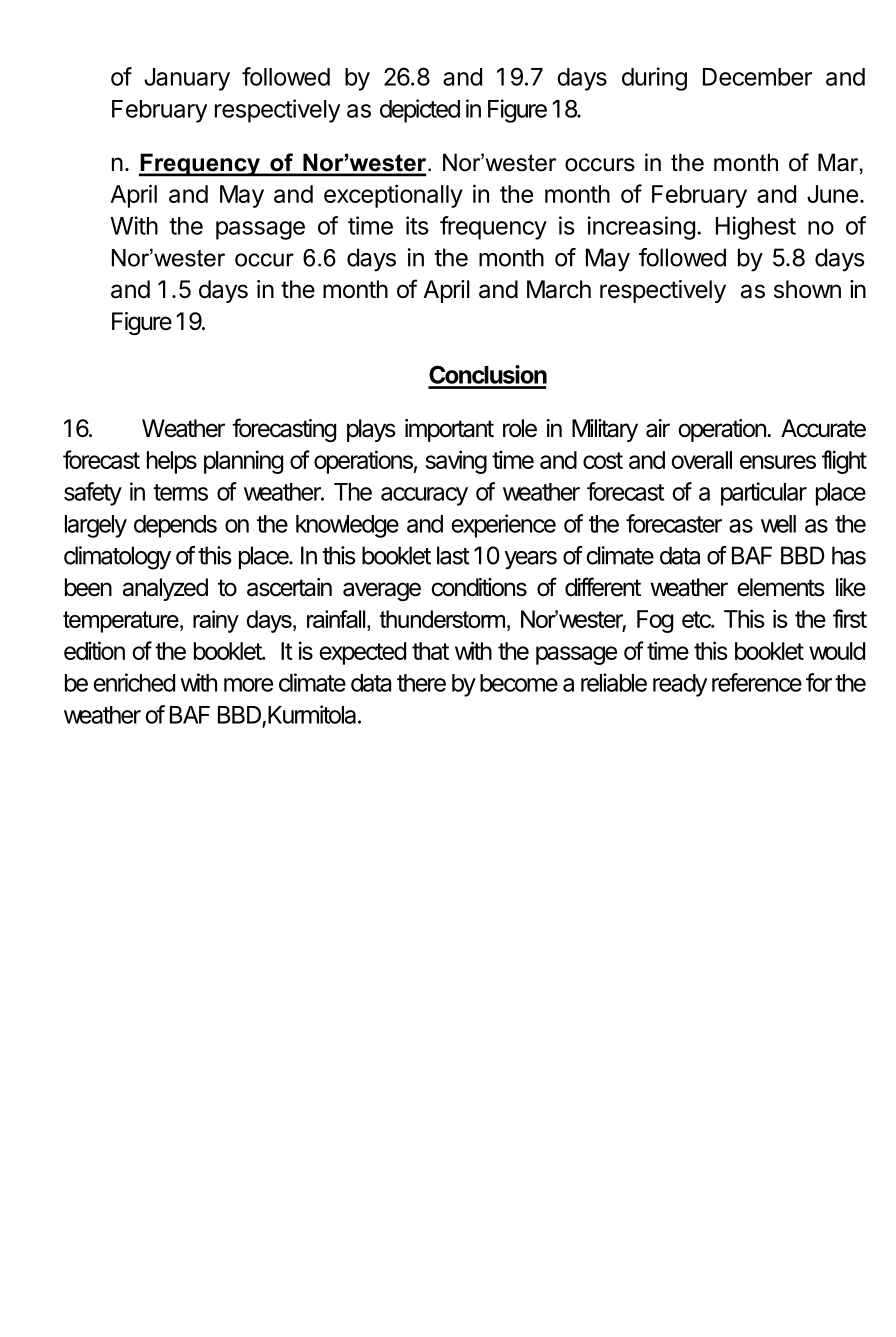 This screenshot has width=896, height=1337. I want to click on exceptionally, so click(393, 196).
